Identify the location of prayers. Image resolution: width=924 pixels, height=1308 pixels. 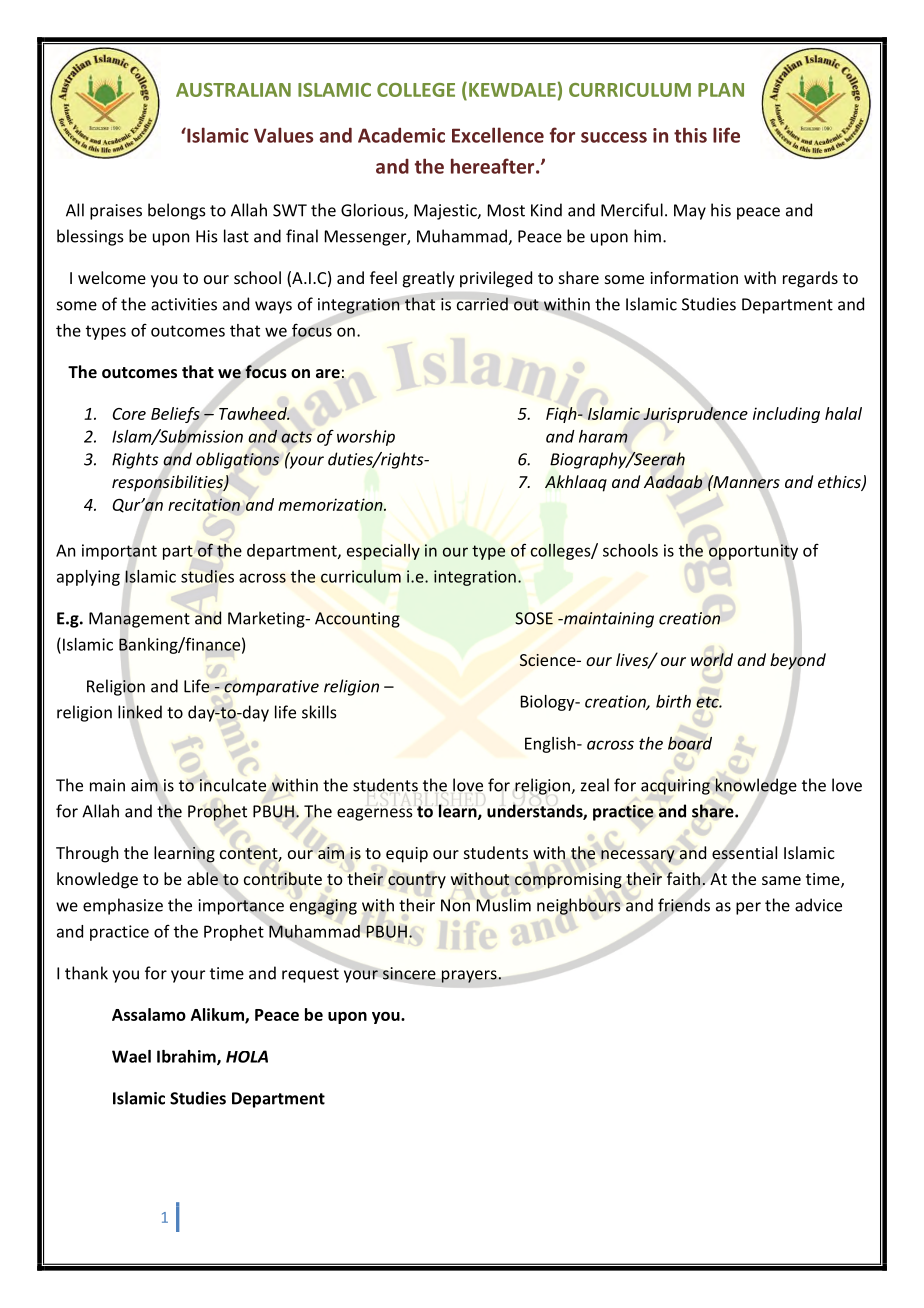
(470, 976).
